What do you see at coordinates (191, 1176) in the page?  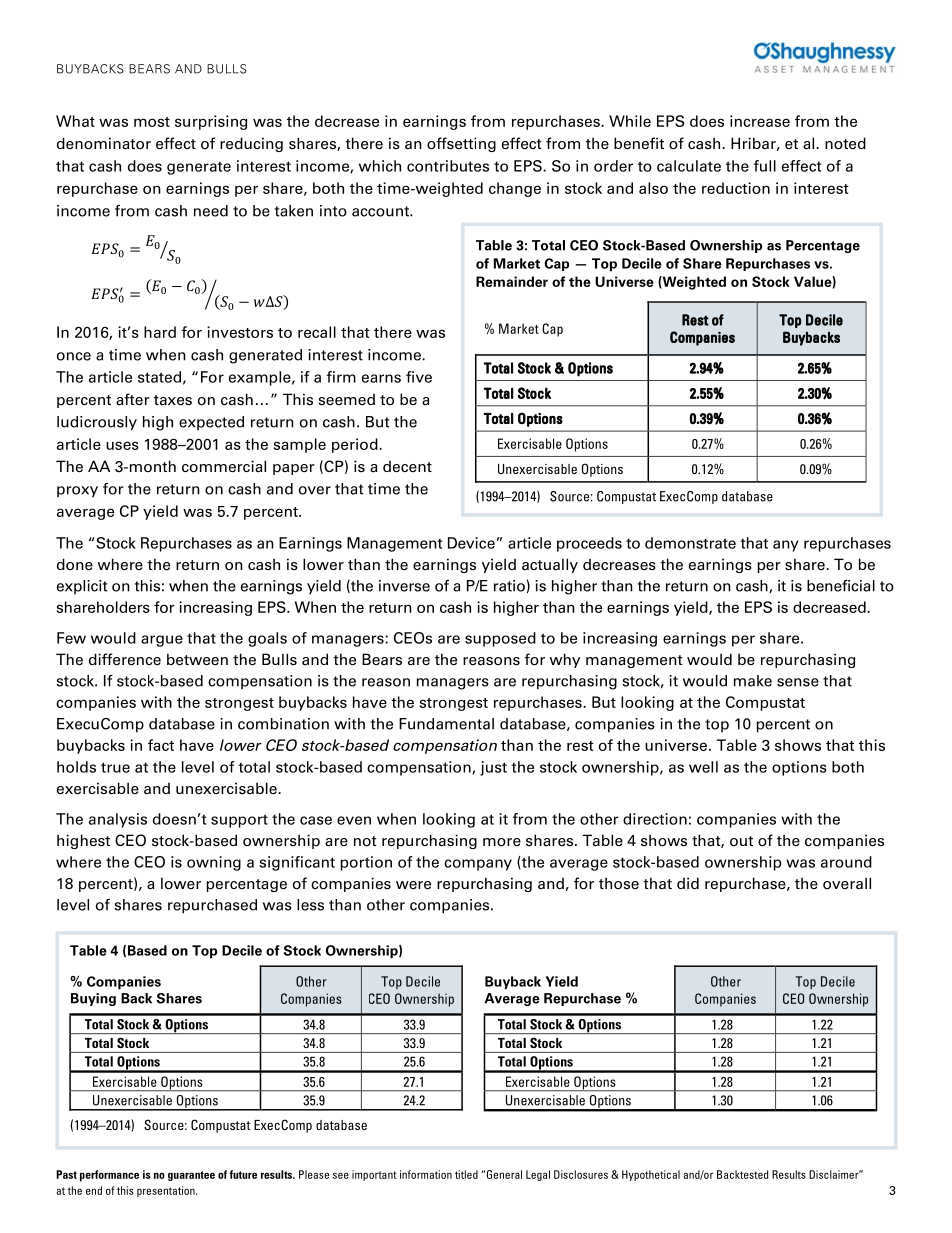 I see `guarantee` at bounding box center [191, 1176].
